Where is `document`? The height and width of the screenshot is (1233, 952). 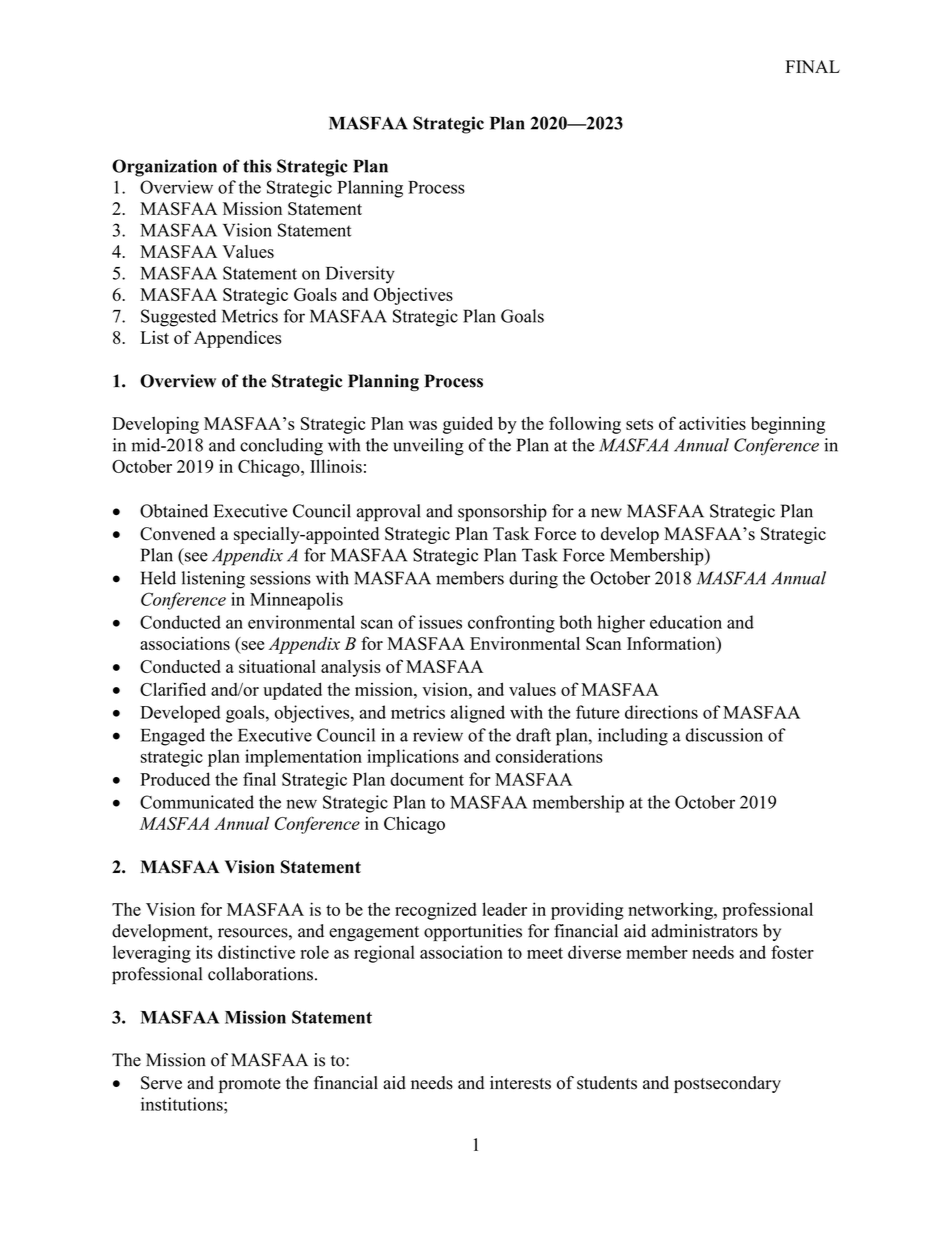 document is located at coordinates (427, 779).
